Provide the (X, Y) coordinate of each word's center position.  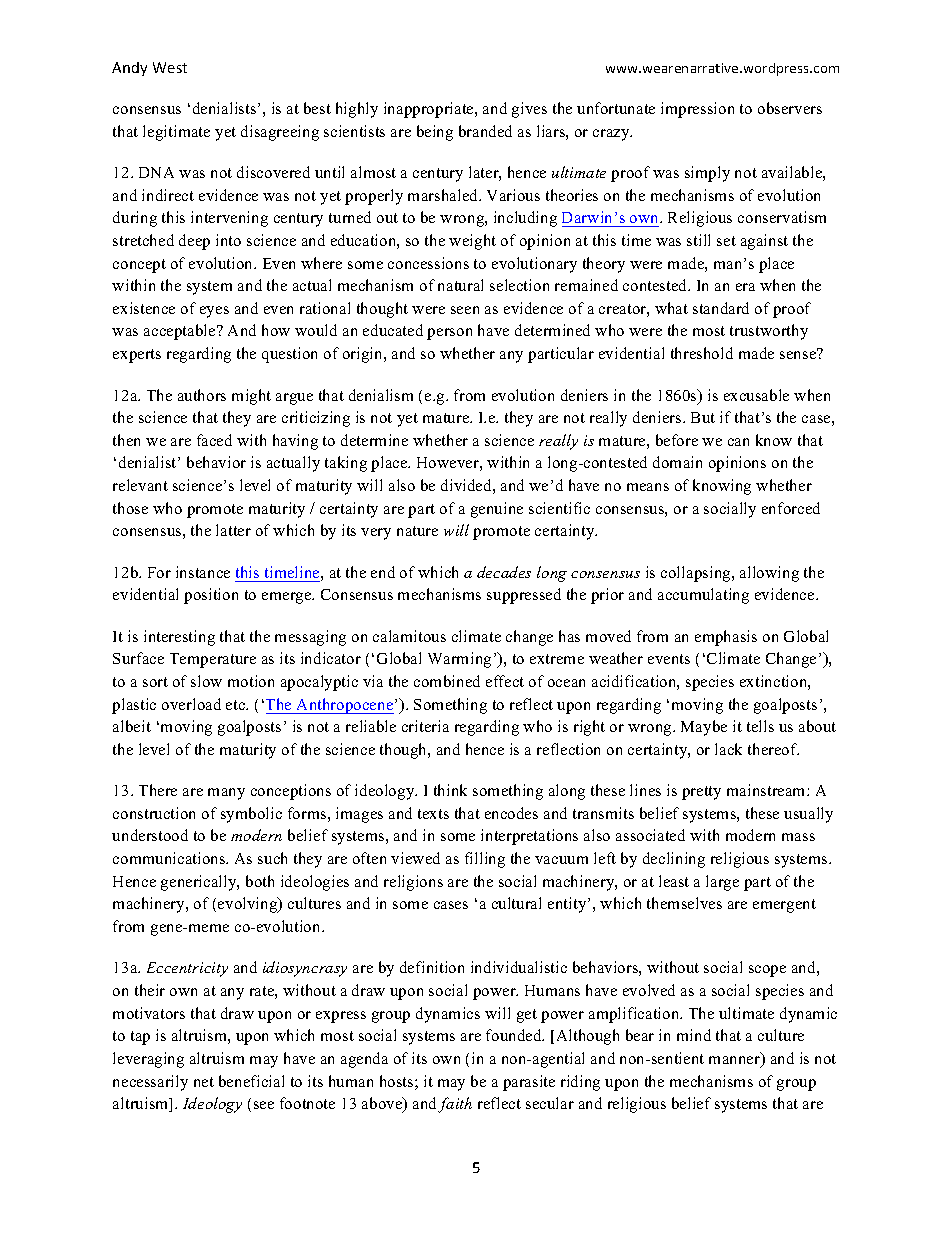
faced (214, 440)
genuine (497, 510)
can (738, 442)
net (204, 1082)
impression (697, 110)
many (226, 794)
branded (485, 131)
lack (728, 749)
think (450, 790)
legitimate (176, 133)
